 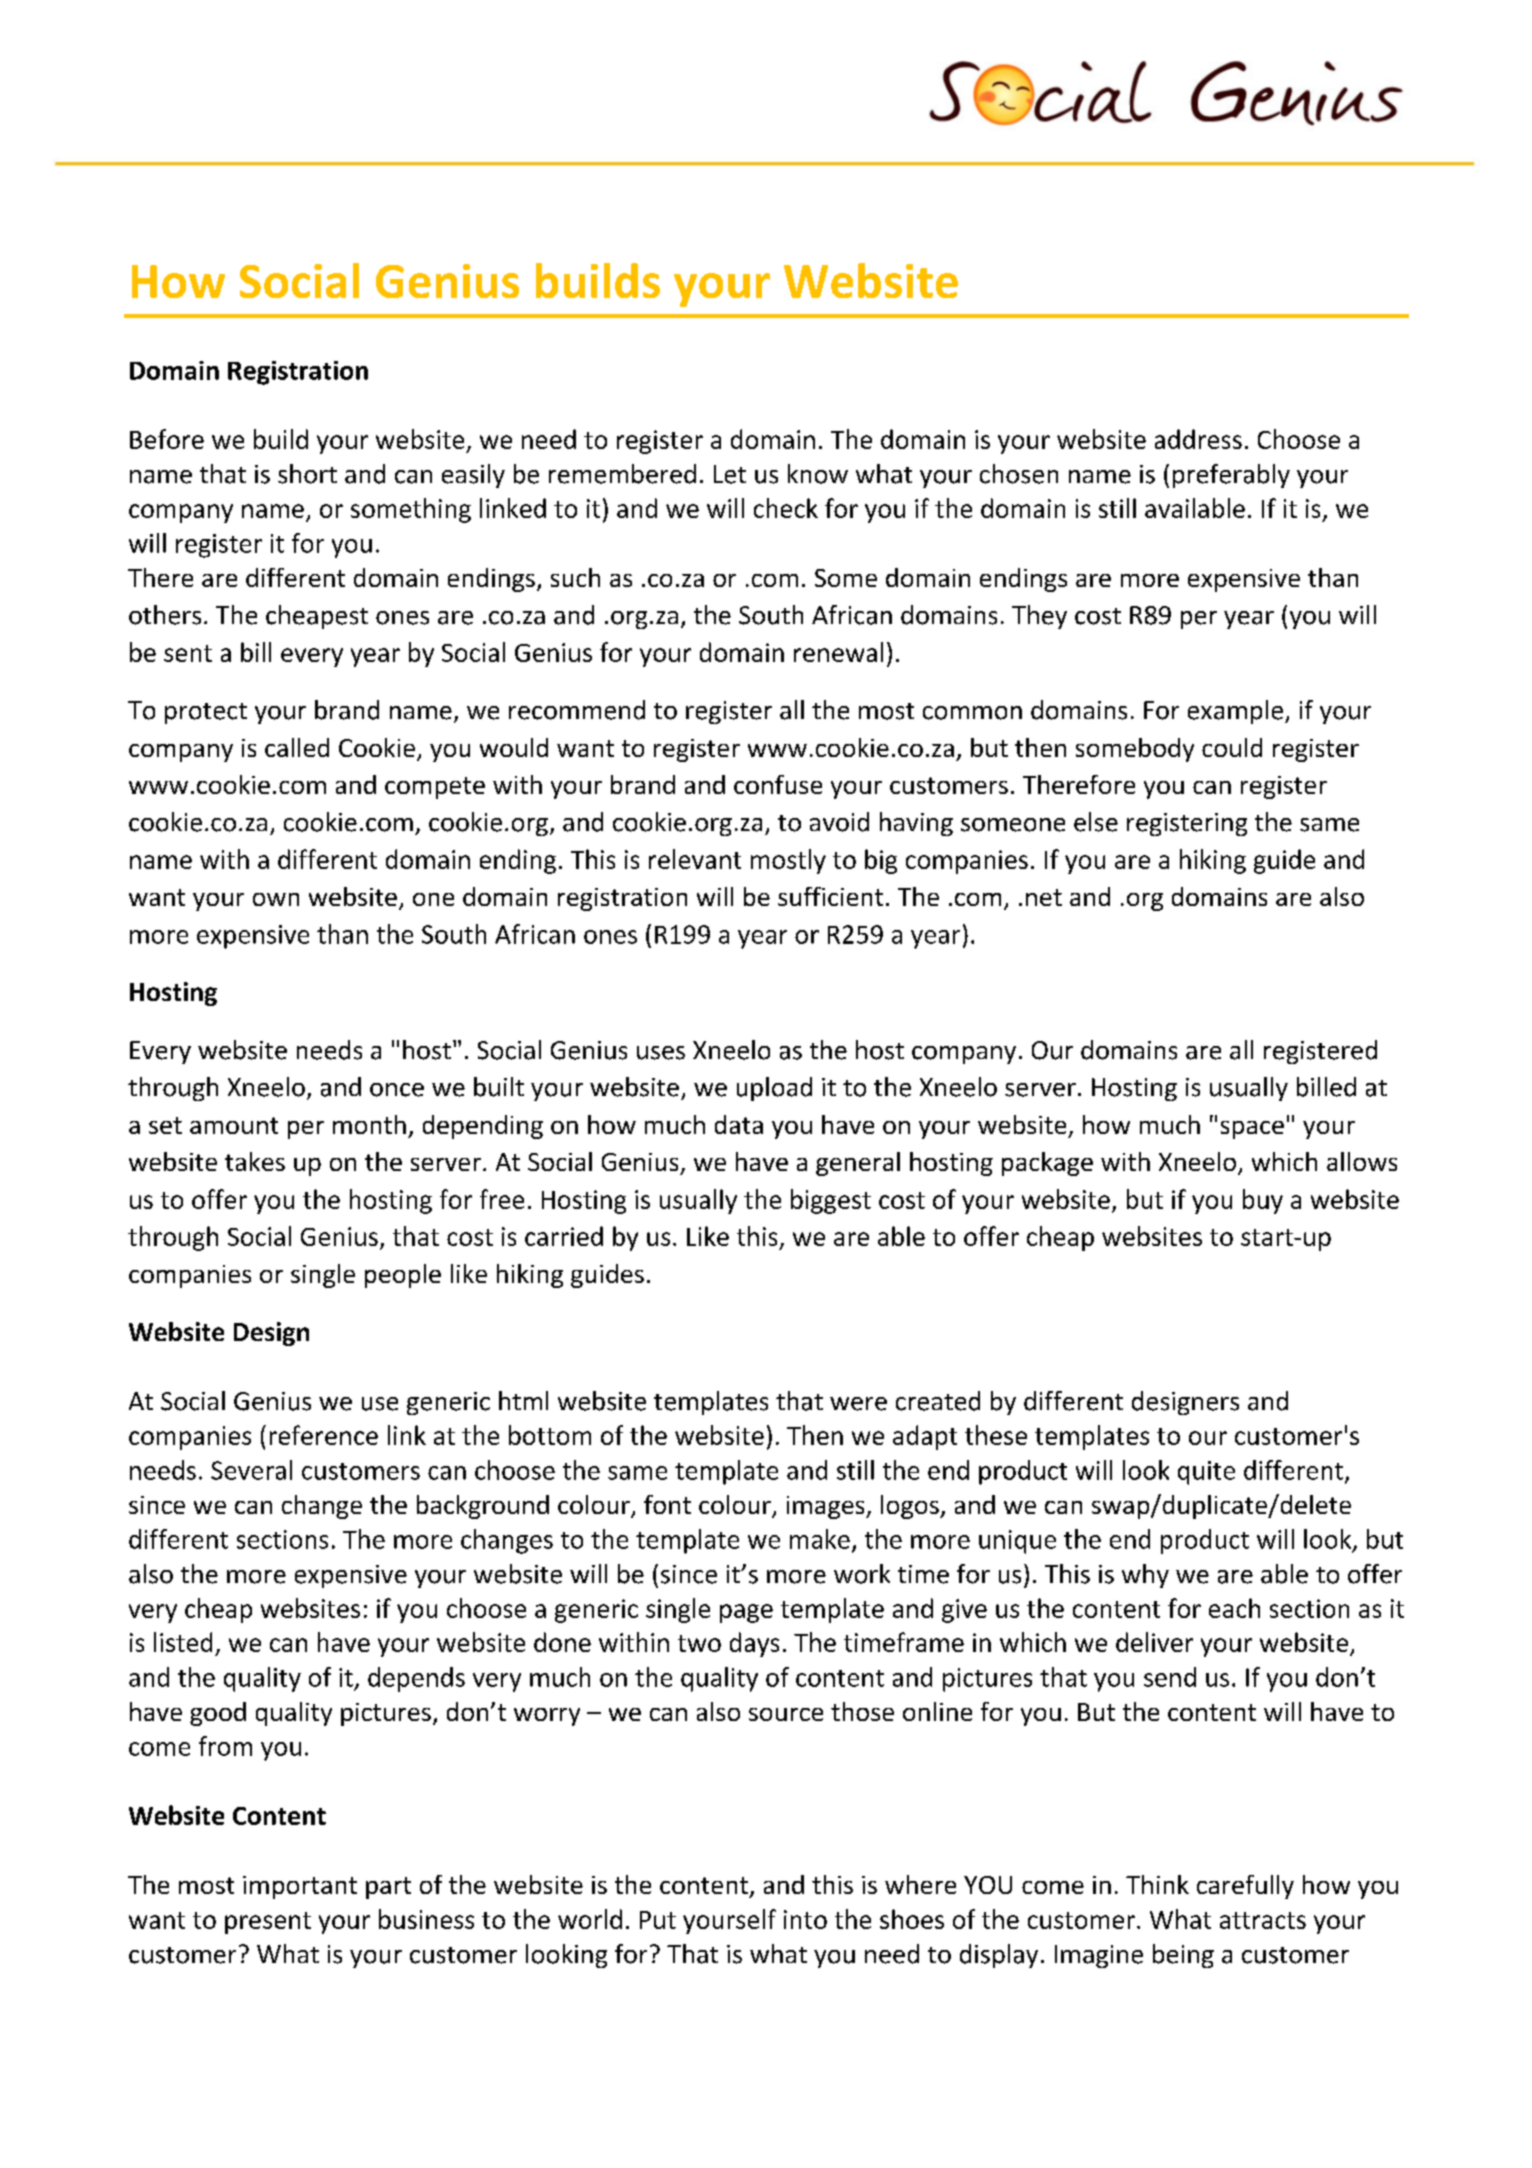 What do you see at coordinates (300, 1887) in the image?
I see `important` at bounding box center [300, 1887].
